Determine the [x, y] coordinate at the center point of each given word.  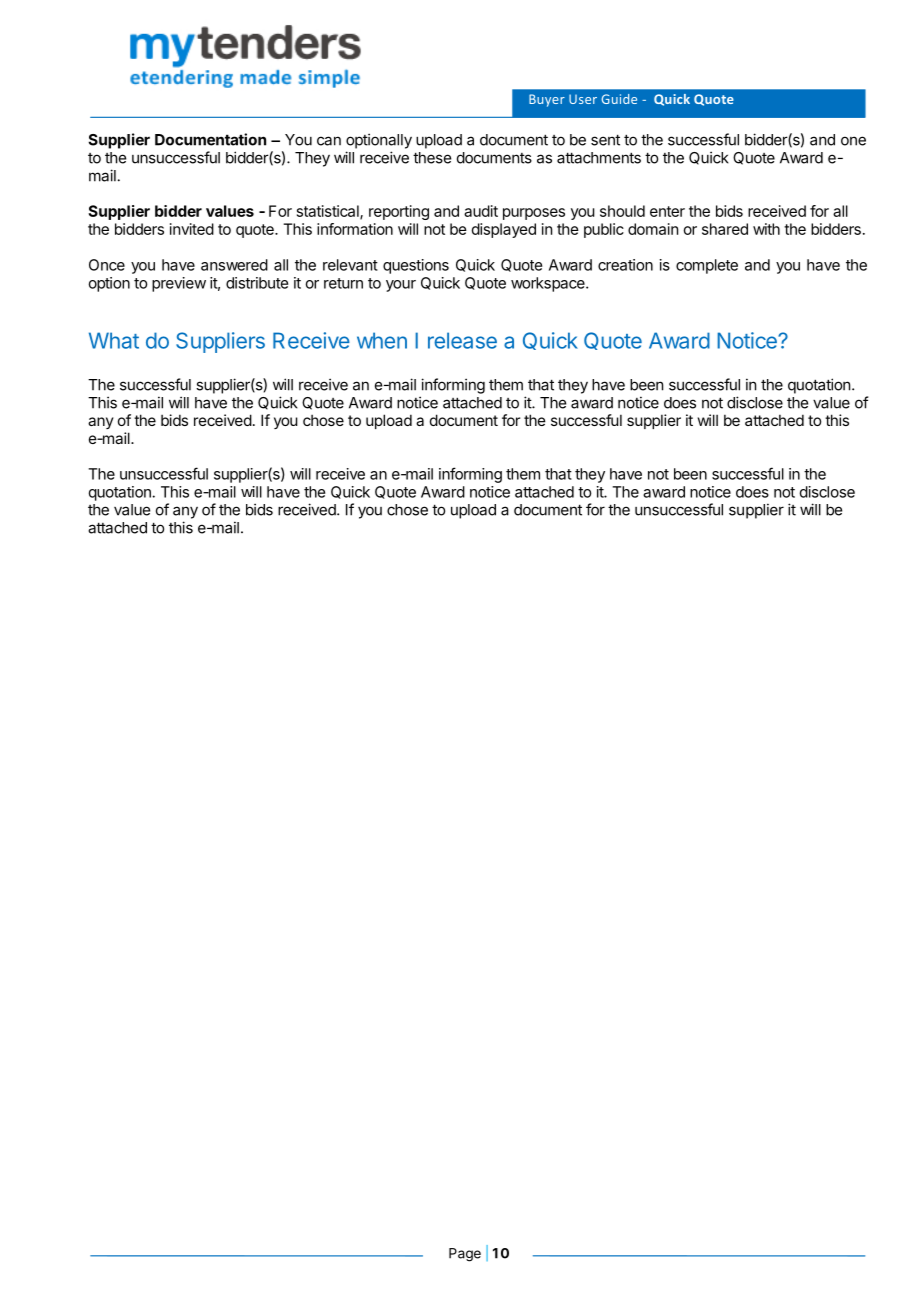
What [114, 340]
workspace [549, 284]
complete [707, 266]
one [853, 141]
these [432, 158]
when [382, 340]
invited [192, 229]
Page [465, 1255]
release [462, 340]
